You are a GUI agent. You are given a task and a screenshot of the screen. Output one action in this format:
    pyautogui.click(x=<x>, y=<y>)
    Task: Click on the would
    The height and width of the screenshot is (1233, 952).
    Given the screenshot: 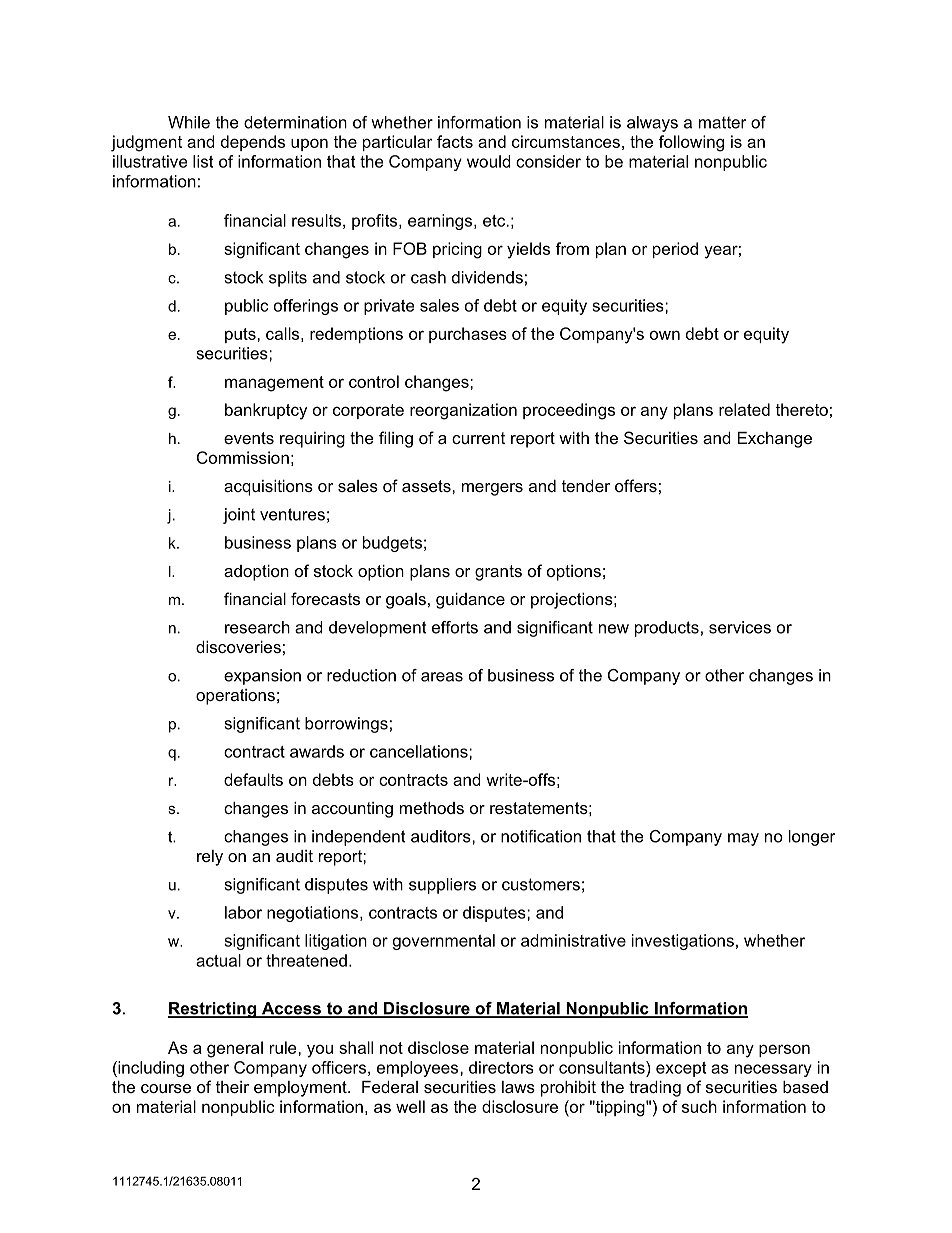 What is the action you would take?
    pyautogui.click(x=489, y=161)
